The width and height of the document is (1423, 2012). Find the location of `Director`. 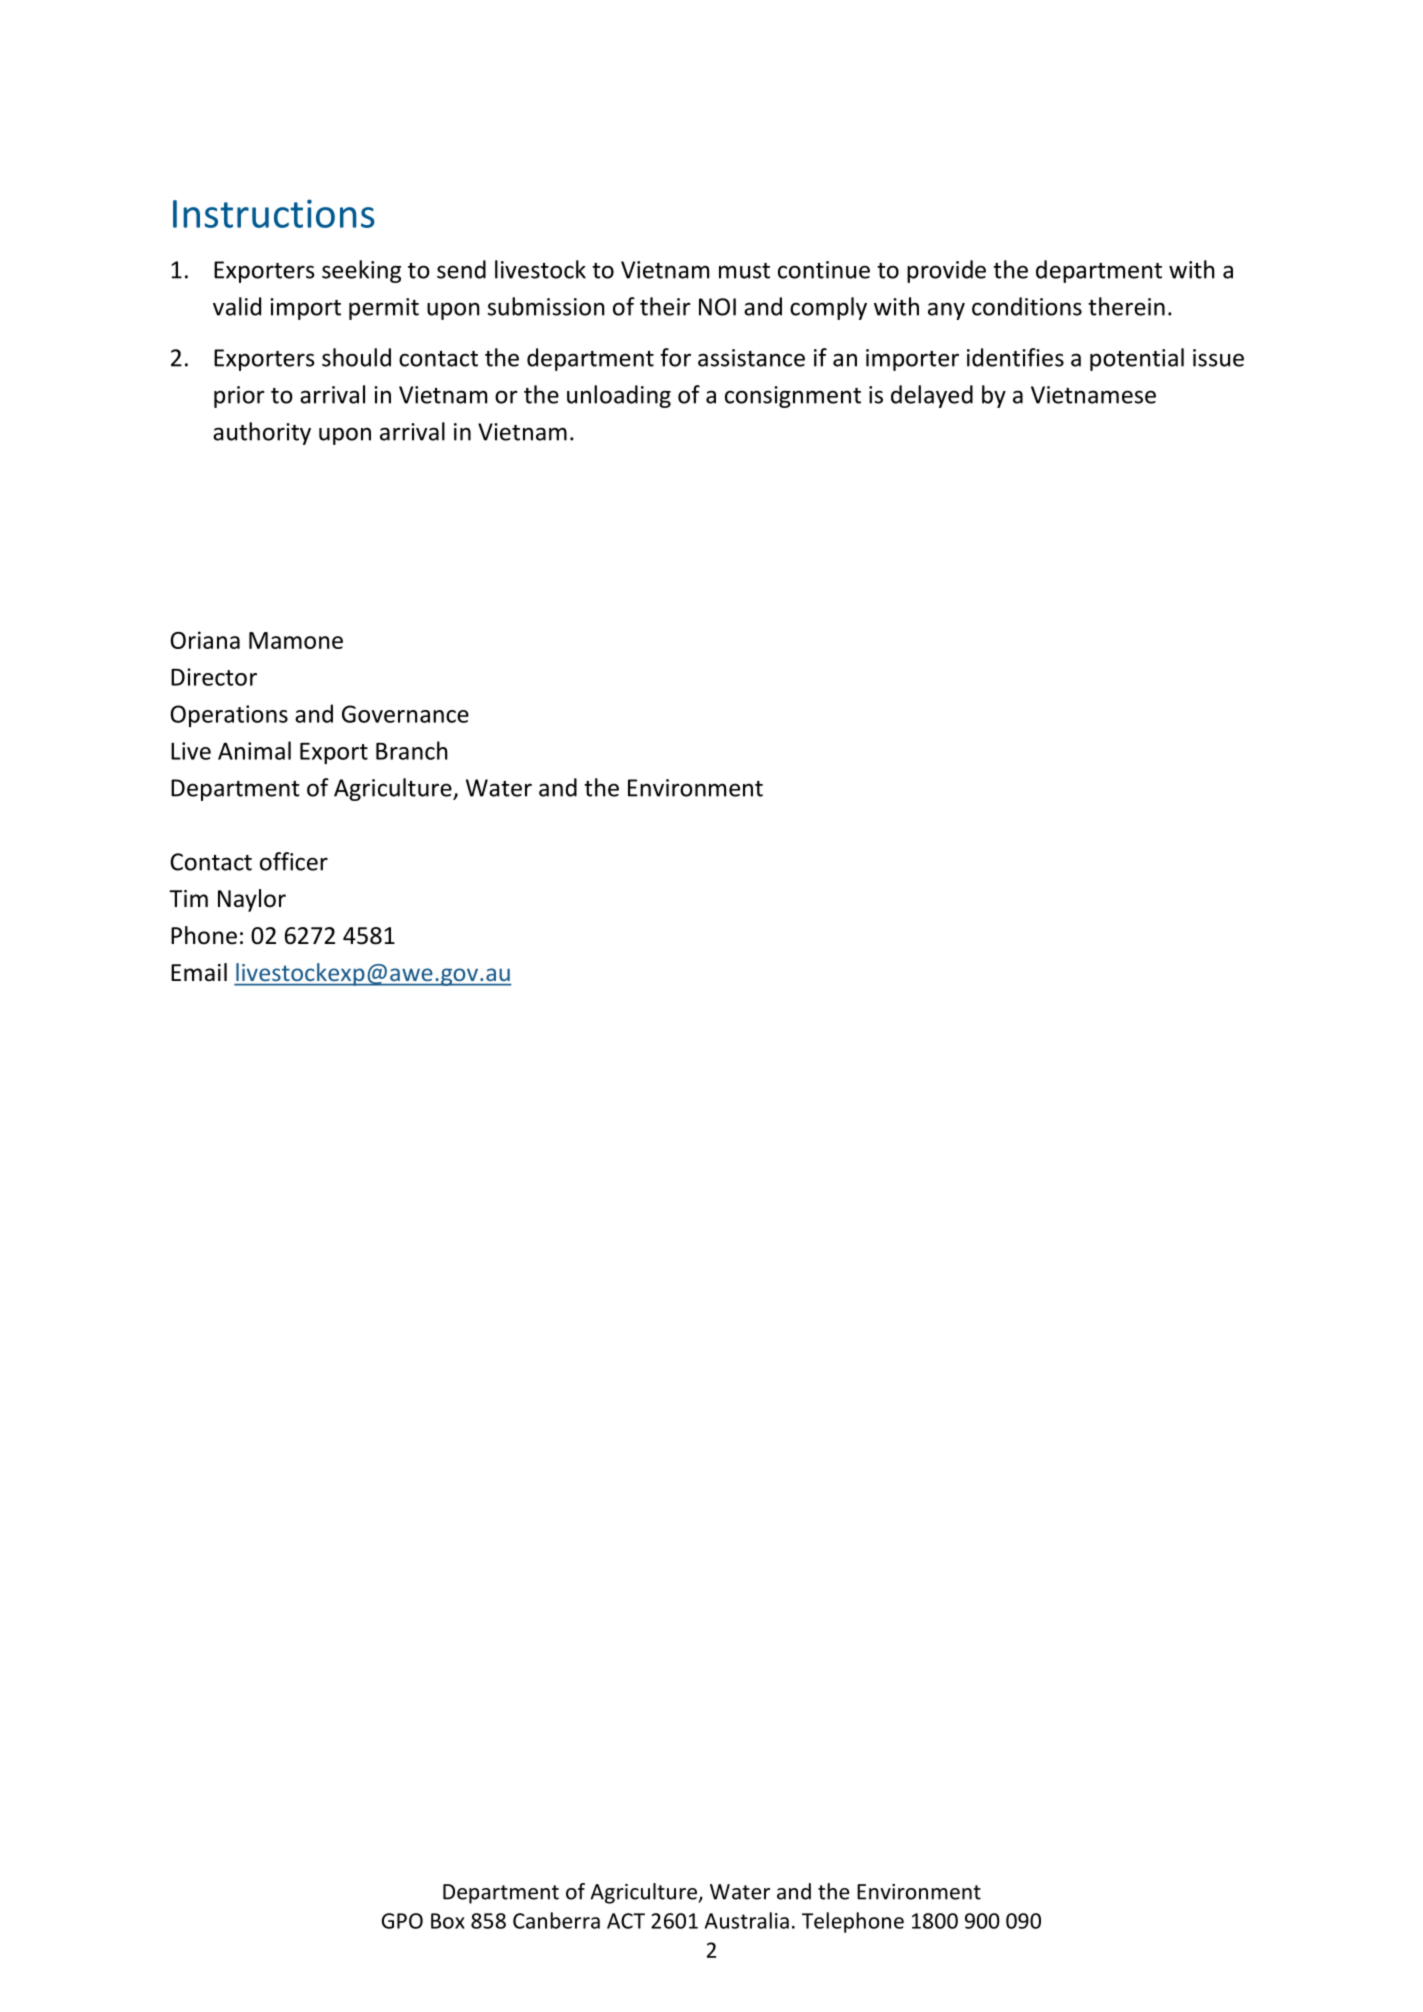

Director is located at coordinates (214, 677).
